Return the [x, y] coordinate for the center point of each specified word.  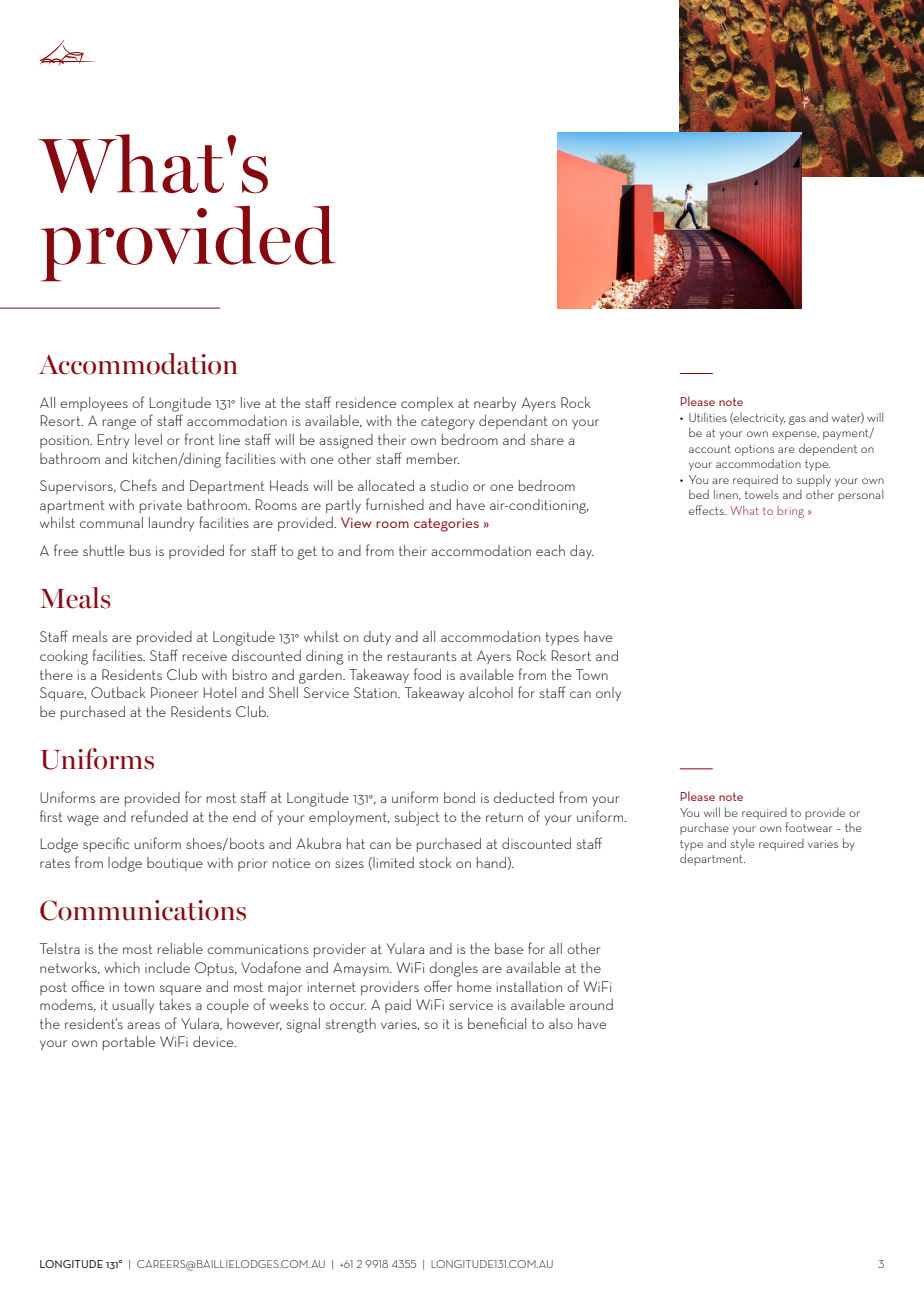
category [448, 423]
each [550, 550]
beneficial [497, 1023]
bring [790, 512]
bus [140, 550]
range [119, 424]
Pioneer [174, 692]
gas [797, 420]
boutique [175, 864]
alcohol [491, 692]
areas [143, 1025]
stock [435, 862]
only [608, 694]
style [743, 844]
